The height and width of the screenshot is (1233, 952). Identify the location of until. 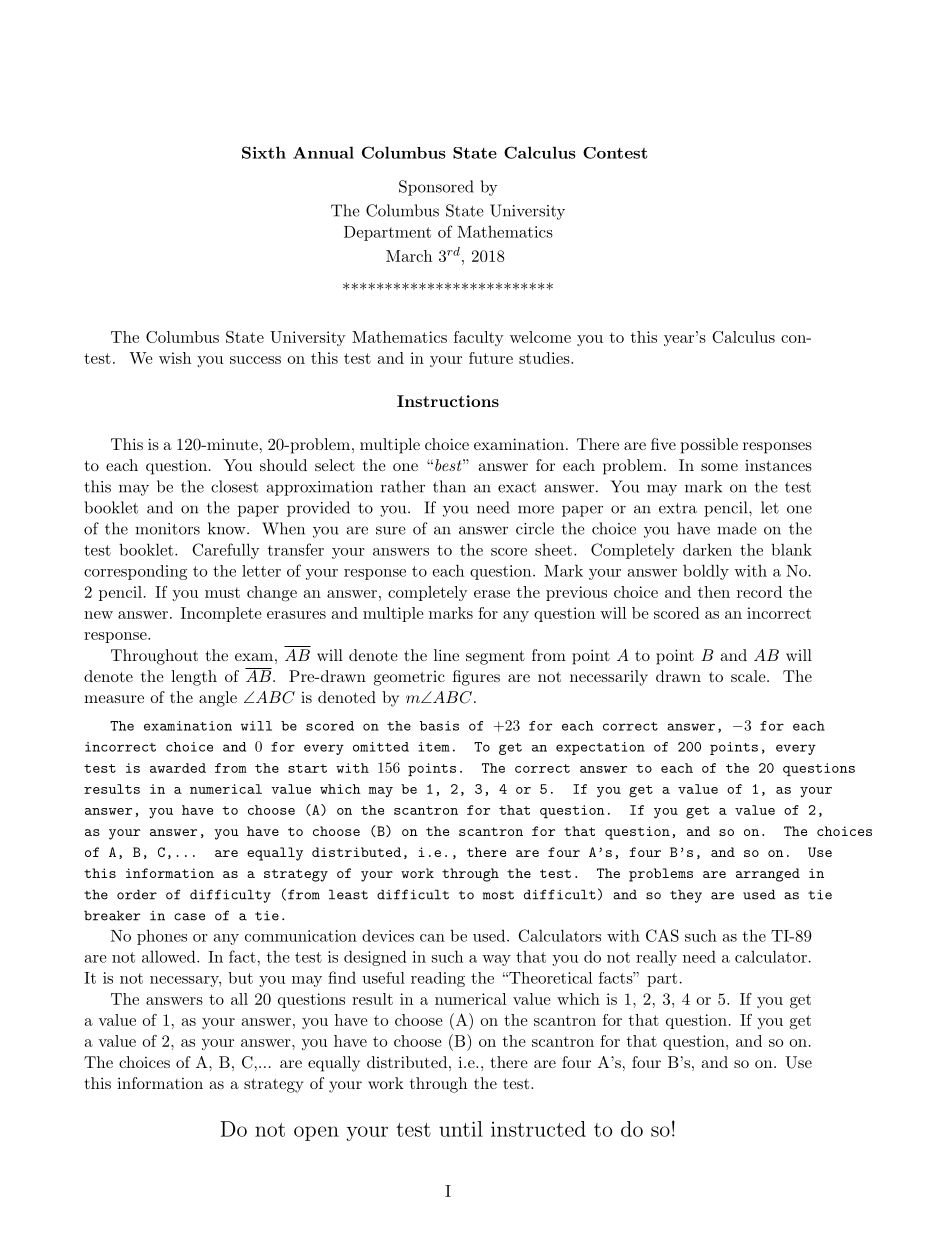
(461, 1129).
